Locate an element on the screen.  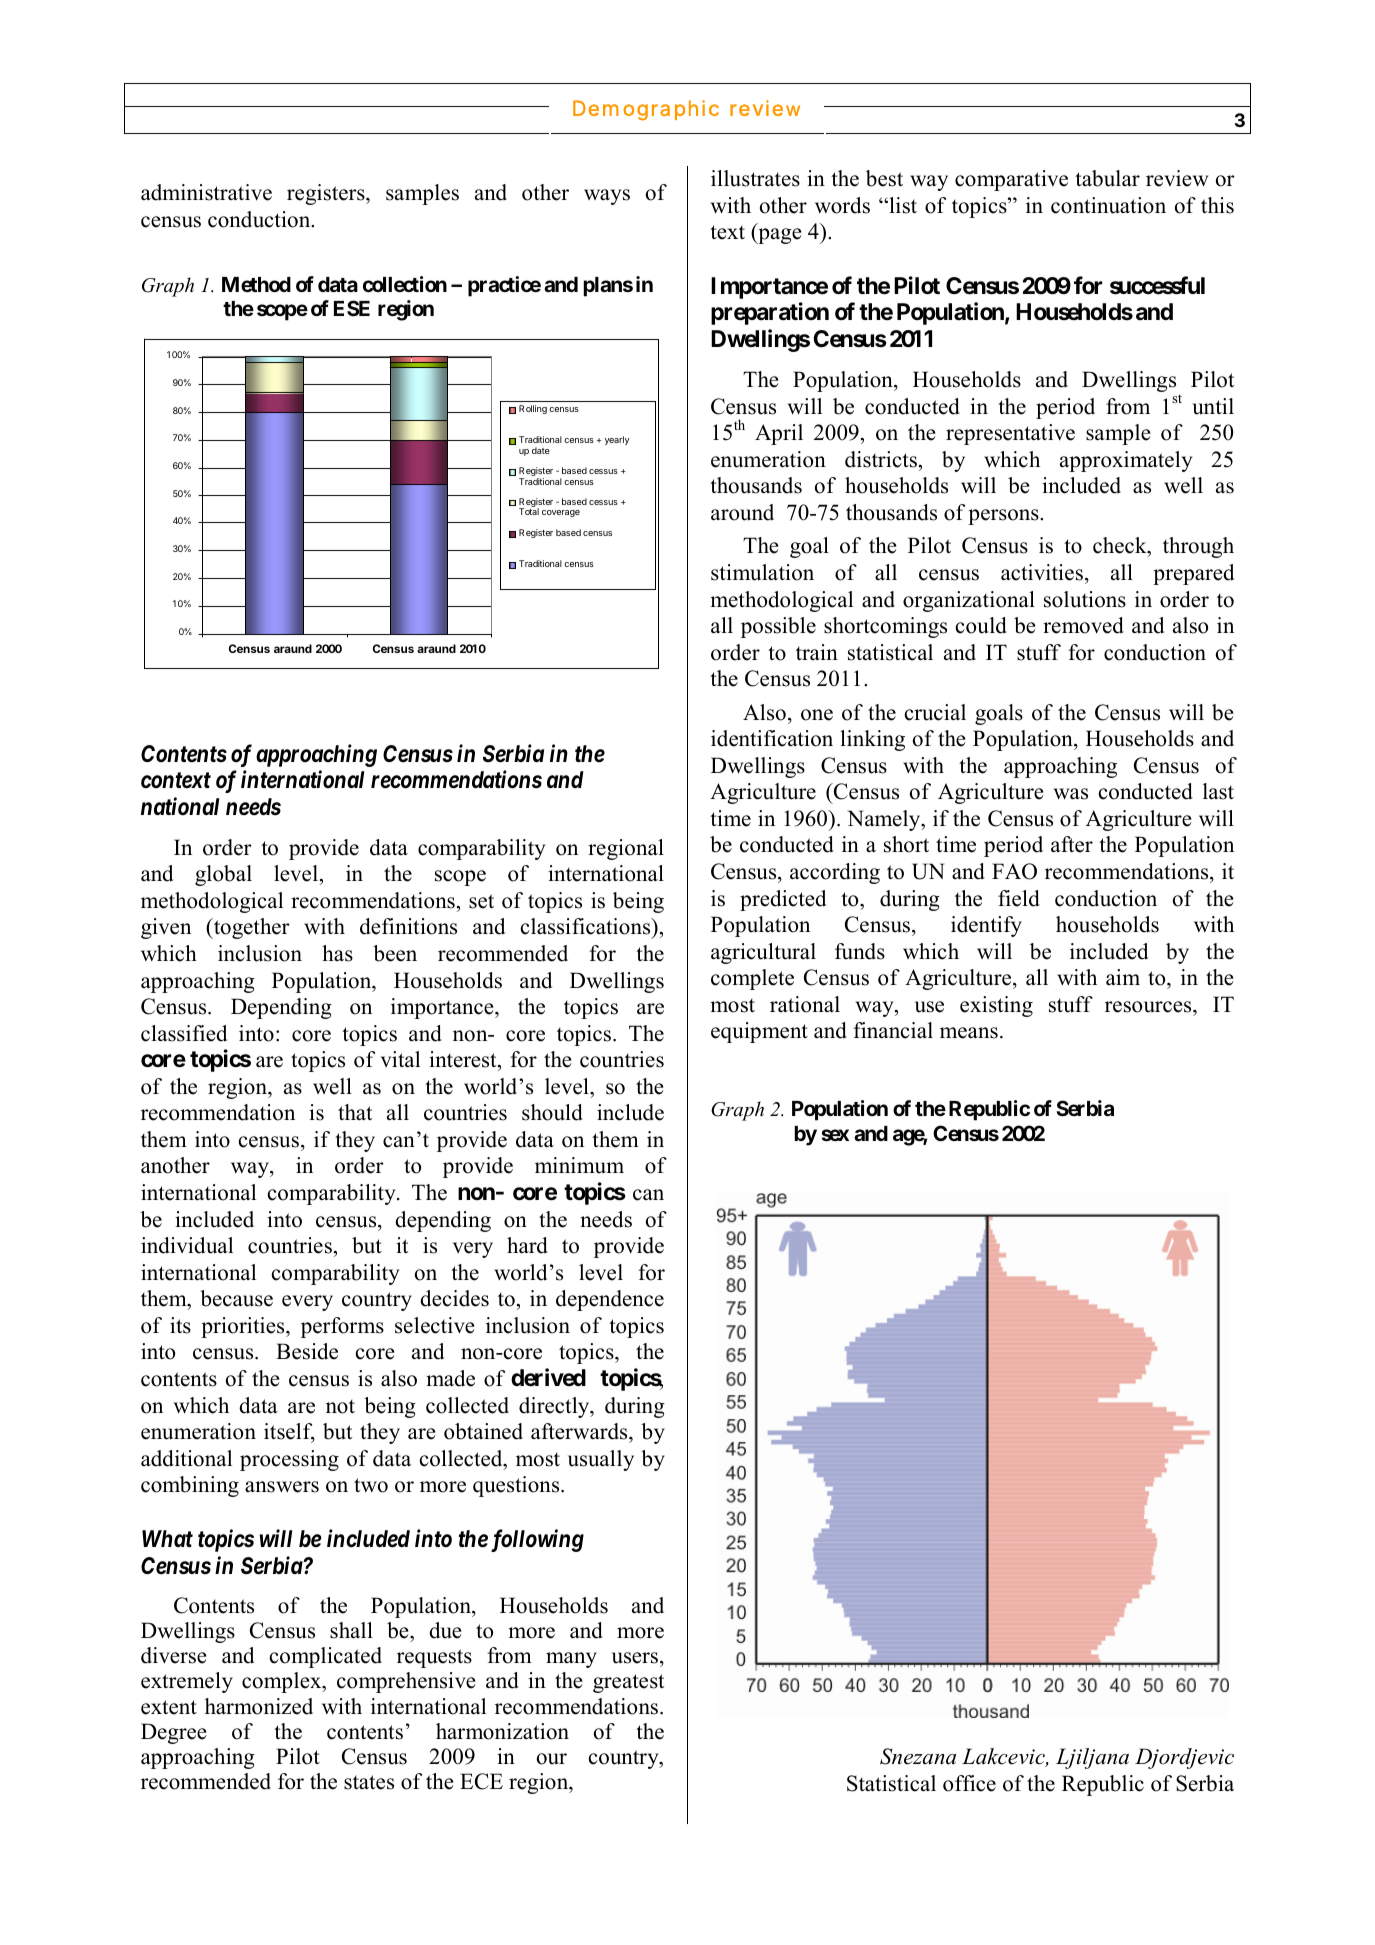
has is located at coordinates (337, 953).
